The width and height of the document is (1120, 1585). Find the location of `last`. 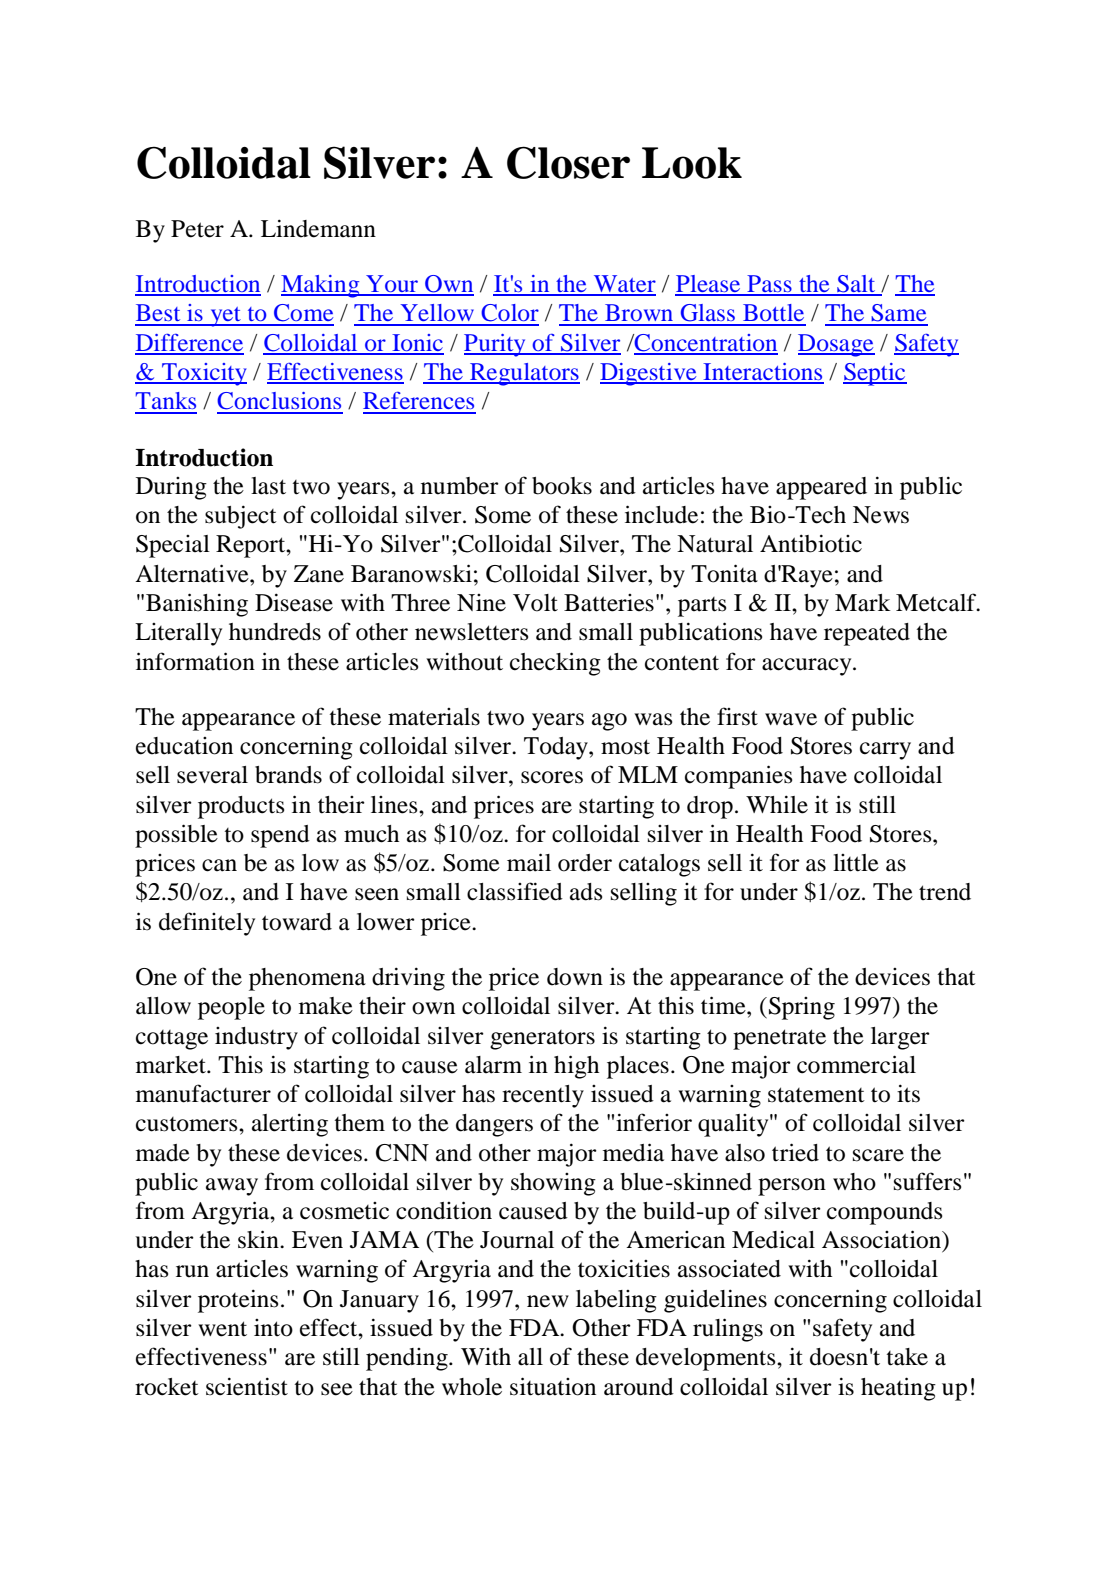

last is located at coordinates (268, 486).
